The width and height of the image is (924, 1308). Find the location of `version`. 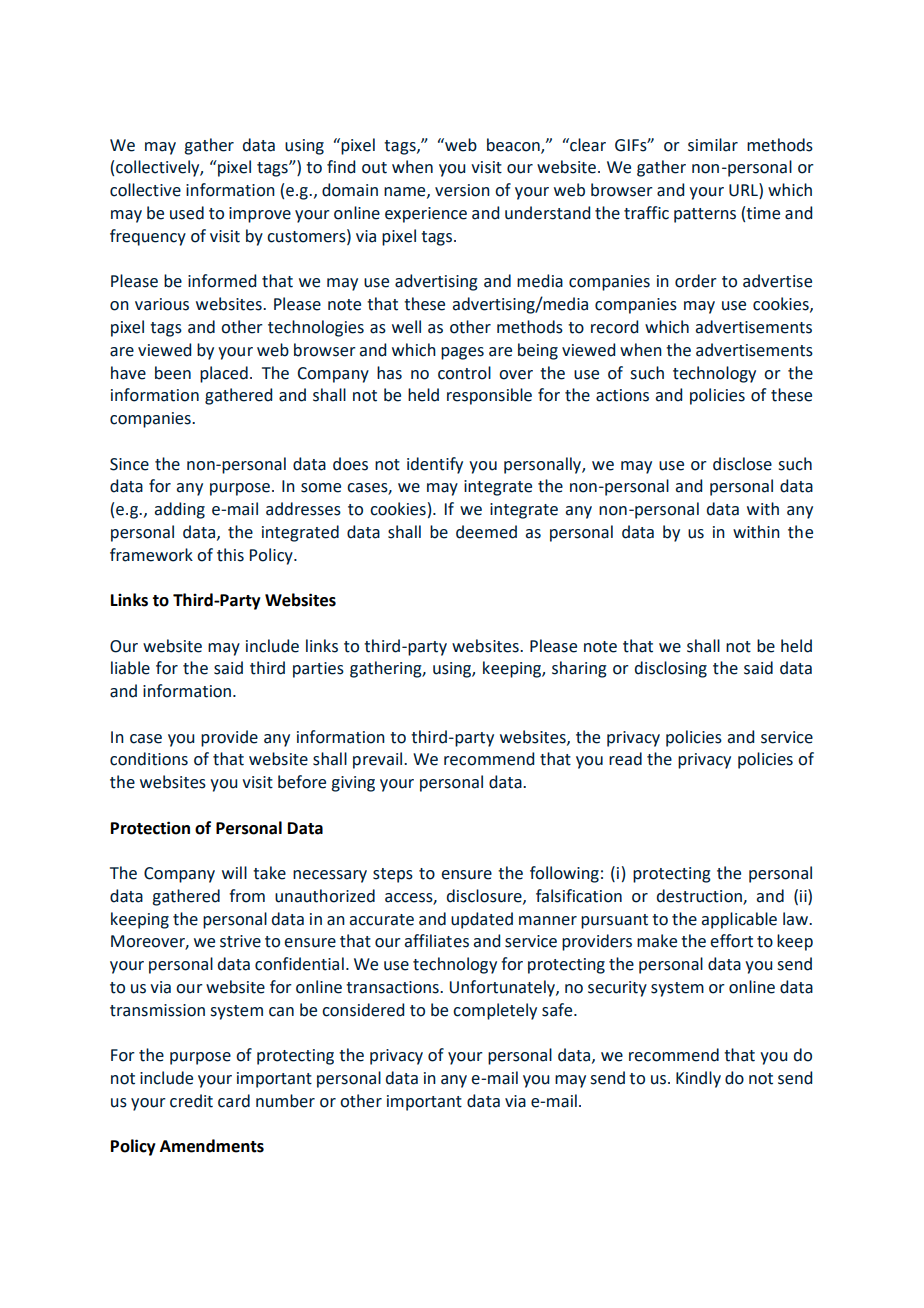

version is located at coordinates (462, 190).
